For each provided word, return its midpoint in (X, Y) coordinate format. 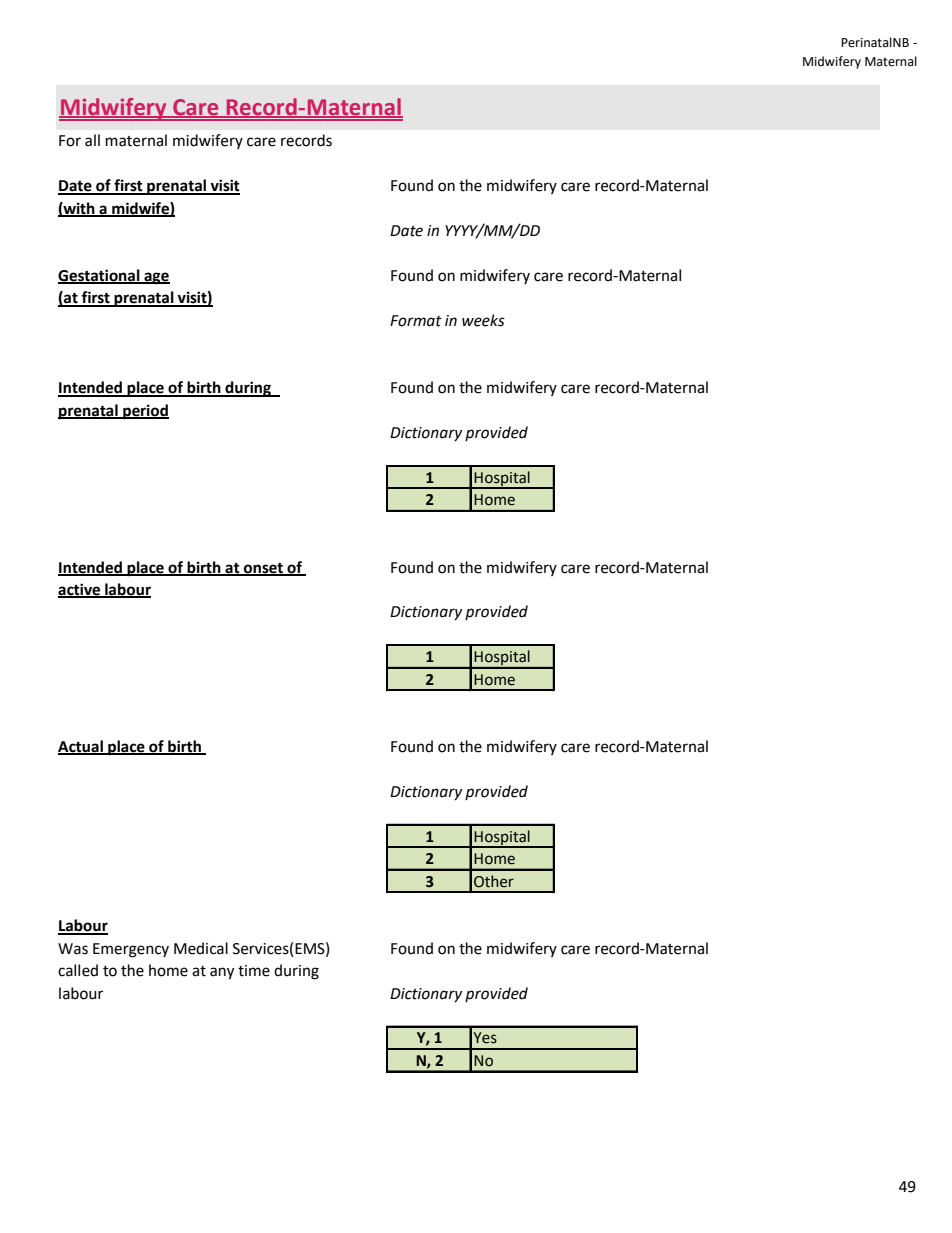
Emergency (131, 950)
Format (416, 321)
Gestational (100, 276)
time (254, 971)
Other (494, 881)
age (156, 278)
